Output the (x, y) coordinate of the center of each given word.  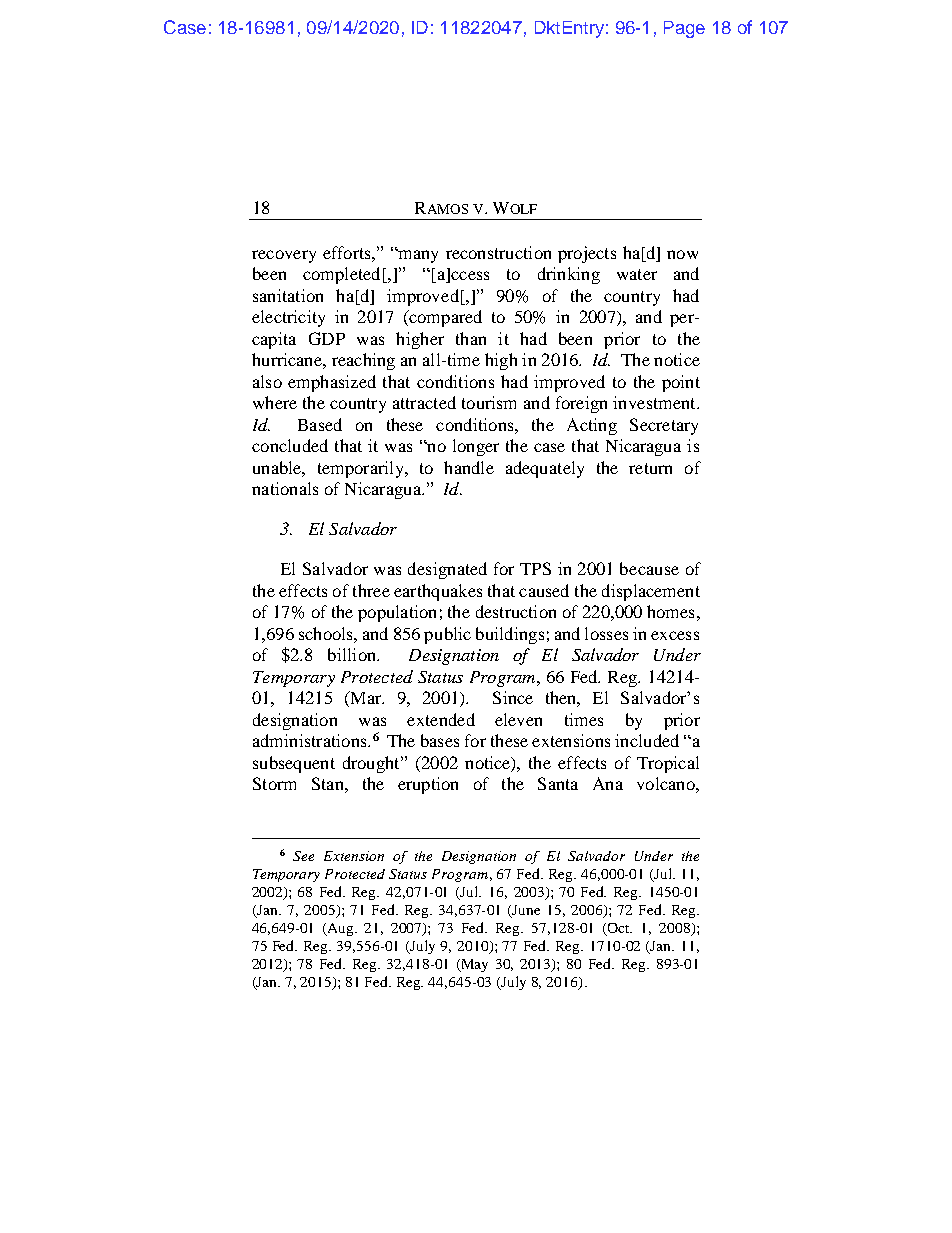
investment (655, 402)
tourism (489, 402)
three (371, 590)
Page (684, 29)
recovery (284, 256)
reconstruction (498, 252)
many (417, 256)
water (637, 274)
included (647, 740)
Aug (341, 929)
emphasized (332, 383)
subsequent (294, 764)
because (649, 568)
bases (440, 740)
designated (447, 570)
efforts (348, 252)
